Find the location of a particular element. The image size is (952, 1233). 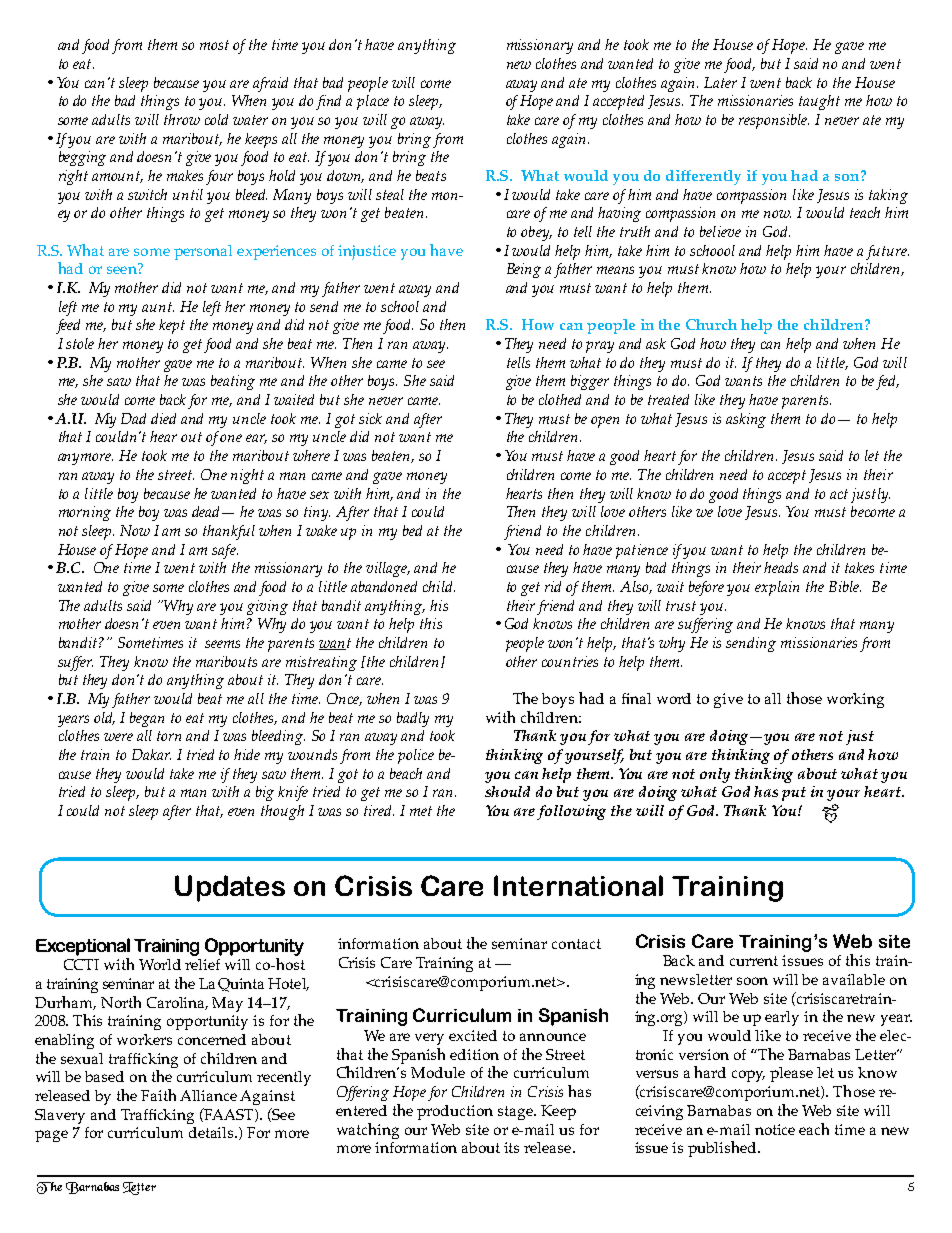

place is located at coordinates (373, 102).
